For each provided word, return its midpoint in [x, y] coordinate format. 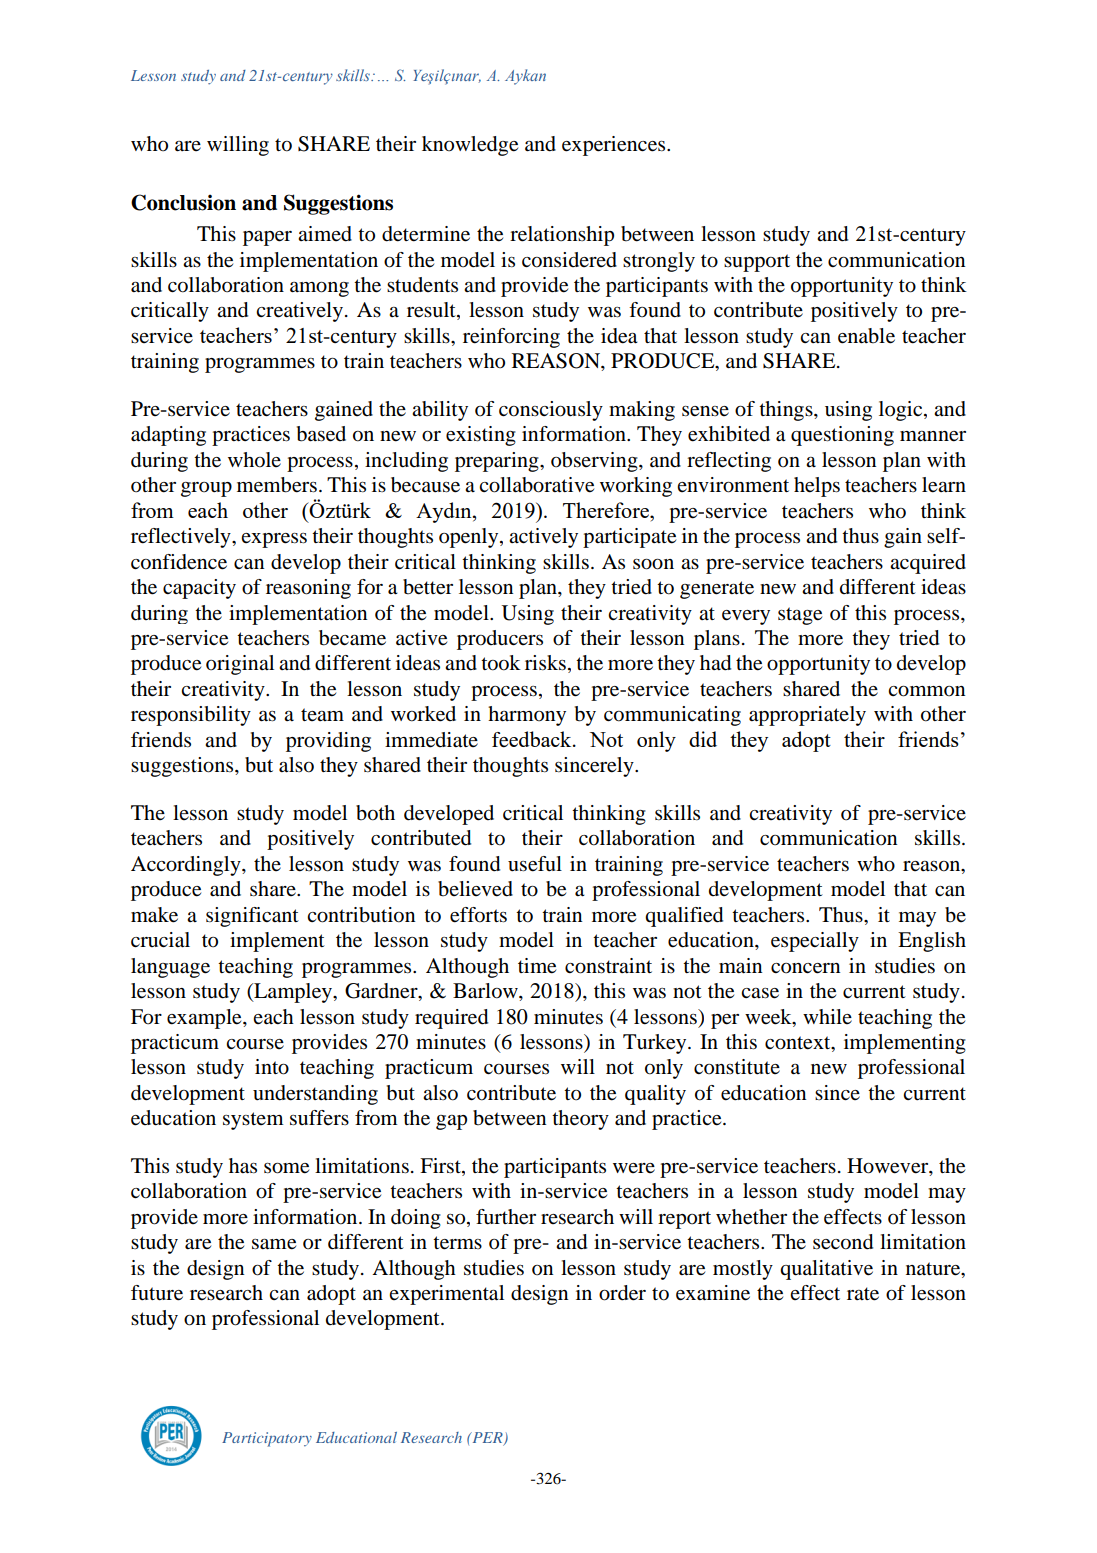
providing [328, 742]
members [277, 485]
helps [817, 487]
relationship [562, 236]
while [827, 1016]
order [622, 1293]
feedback [533, 739]
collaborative [536, 485]
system [253, 1121]
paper [267, 238]
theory [580, 1120]
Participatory [267, 1439]
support [757, 263]
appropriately [807, 716]
